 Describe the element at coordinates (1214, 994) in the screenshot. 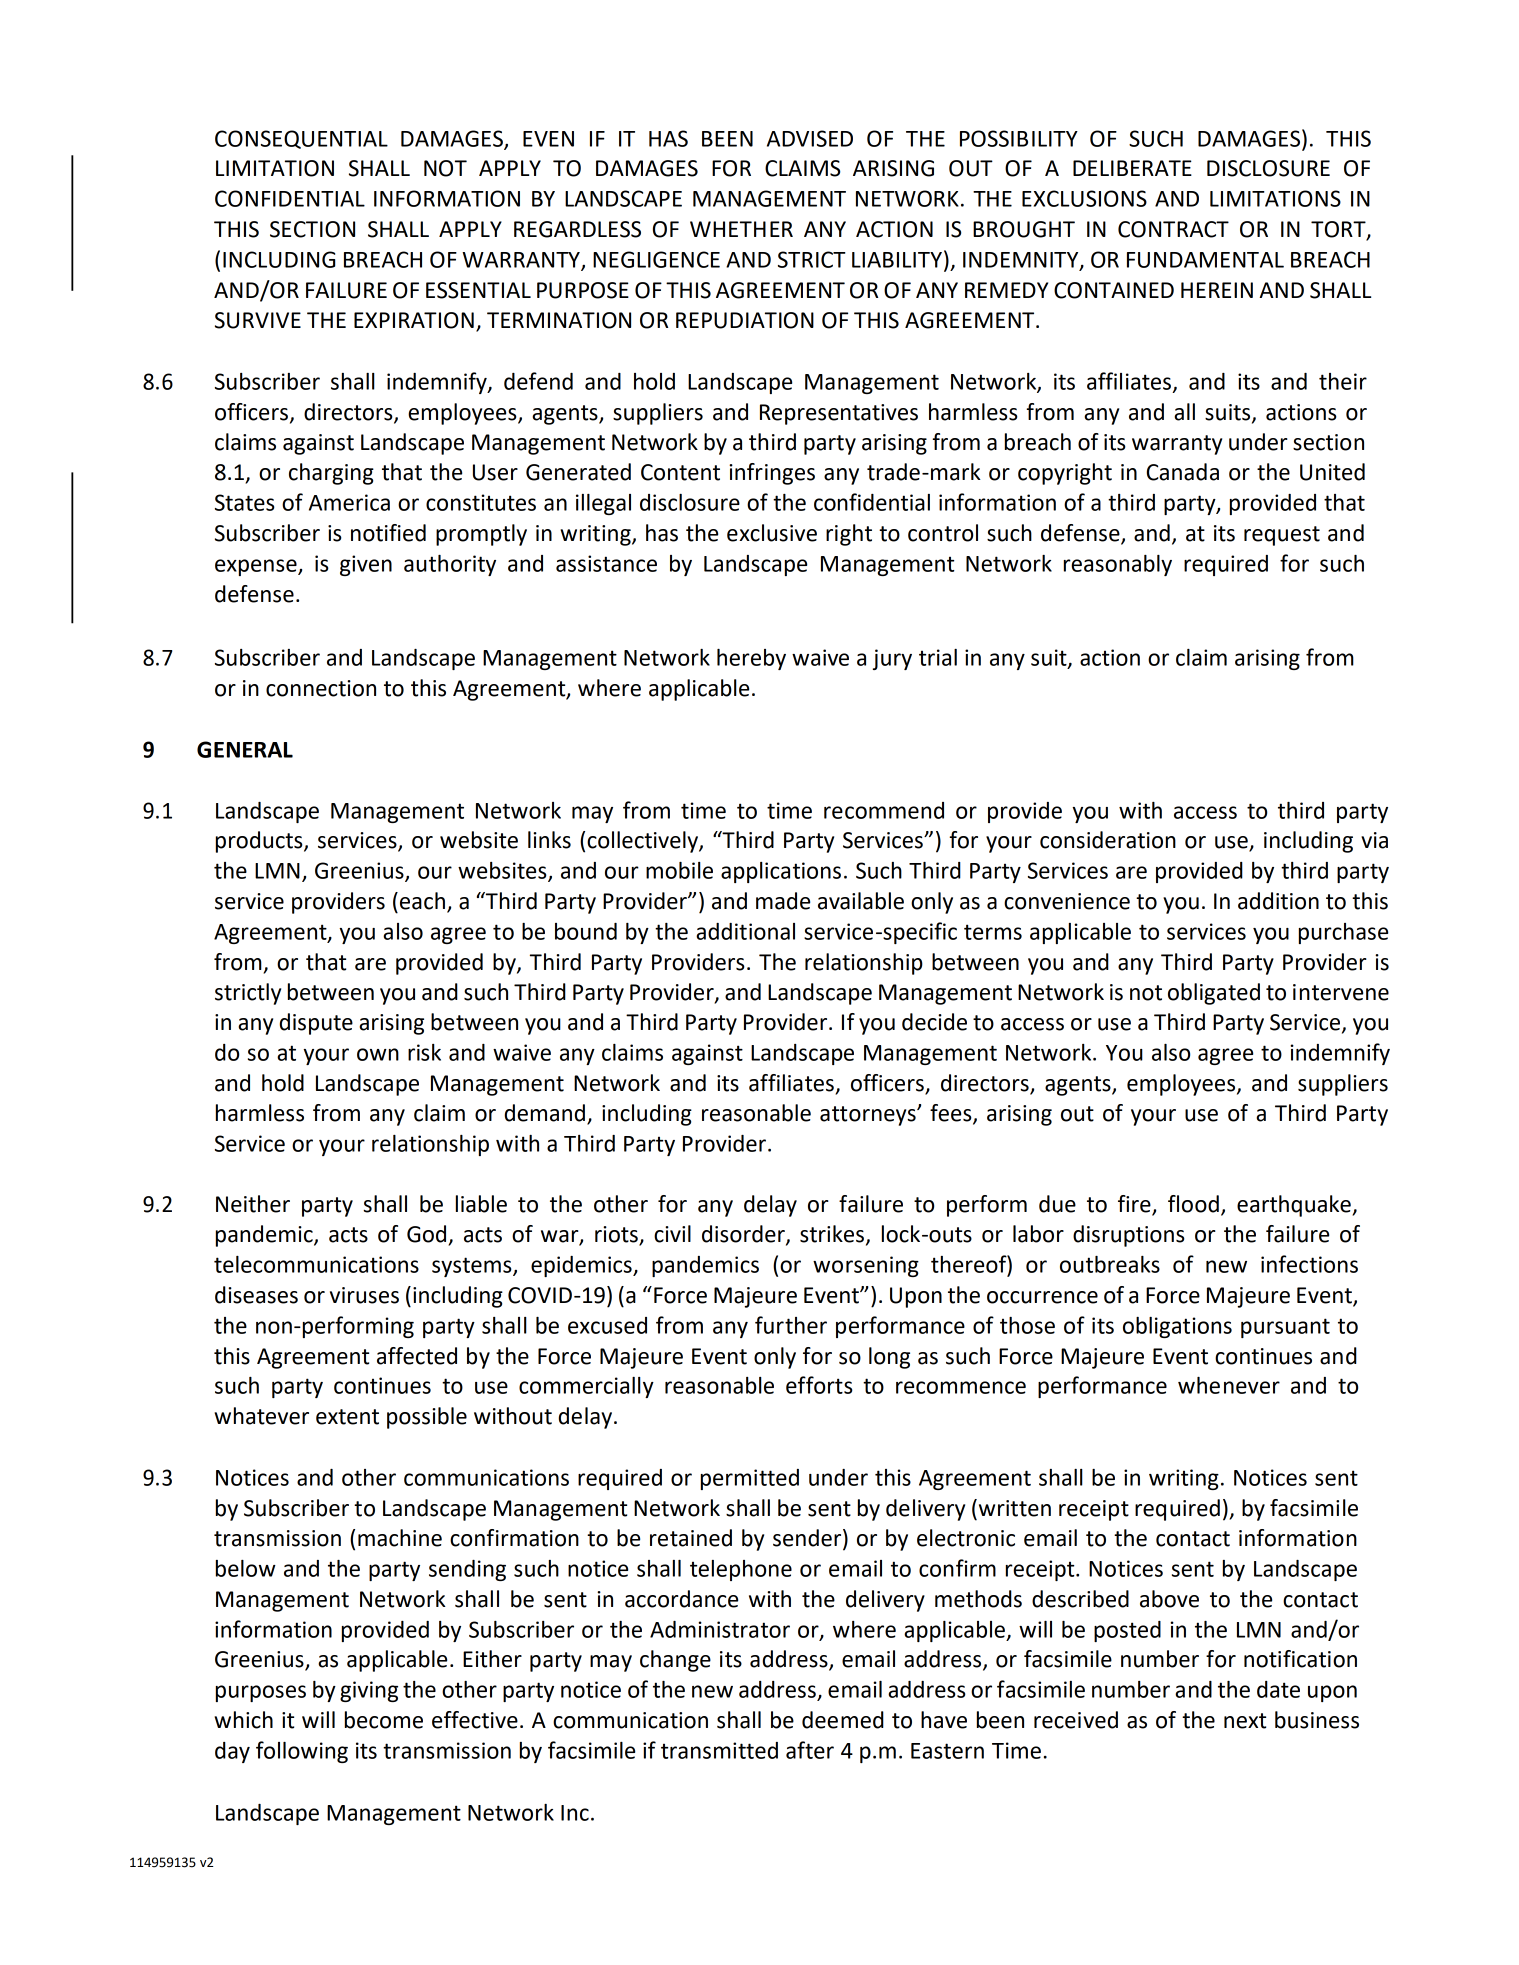

I see `obligated` at that location.
